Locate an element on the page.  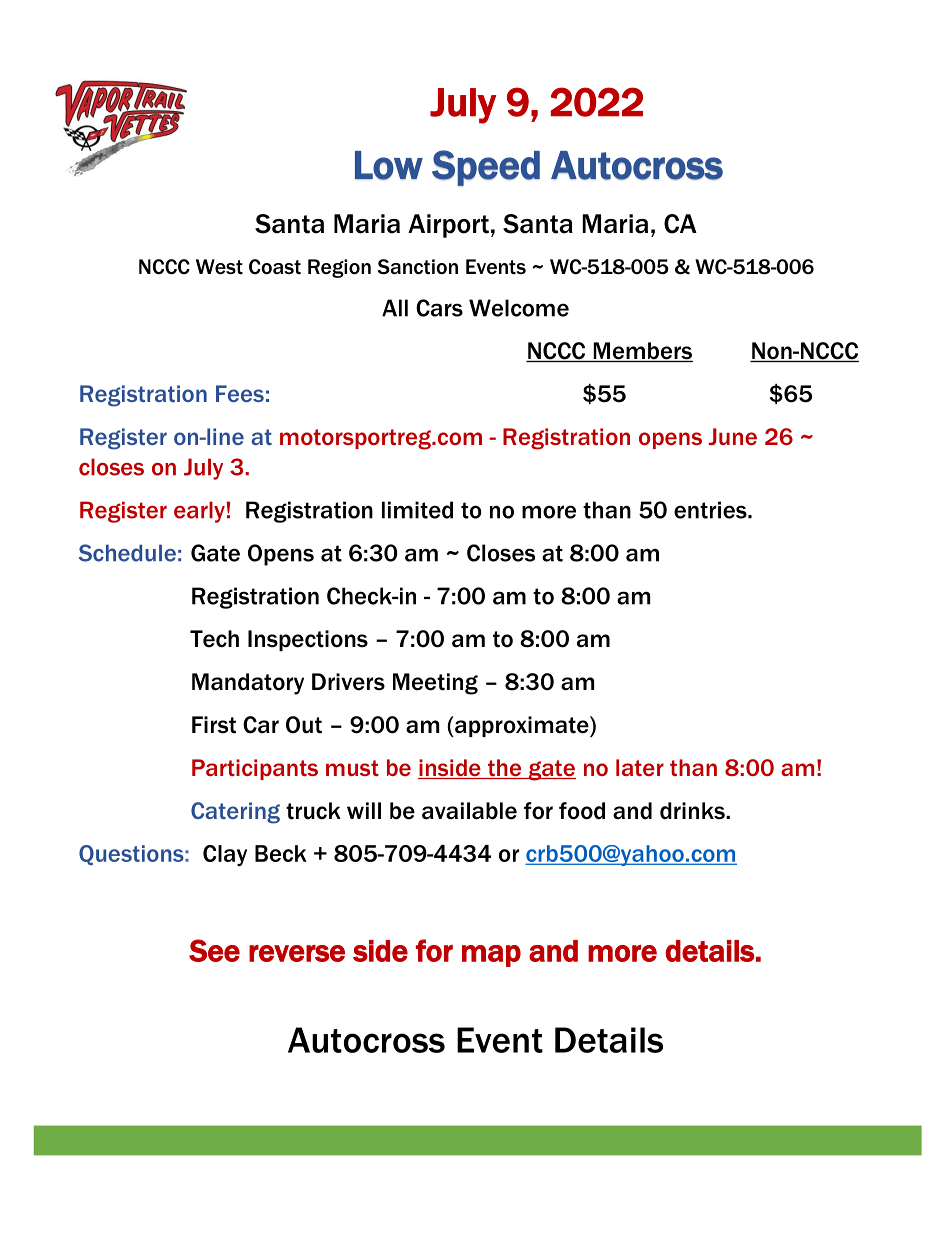
map is located at coordinates (491, 956).
